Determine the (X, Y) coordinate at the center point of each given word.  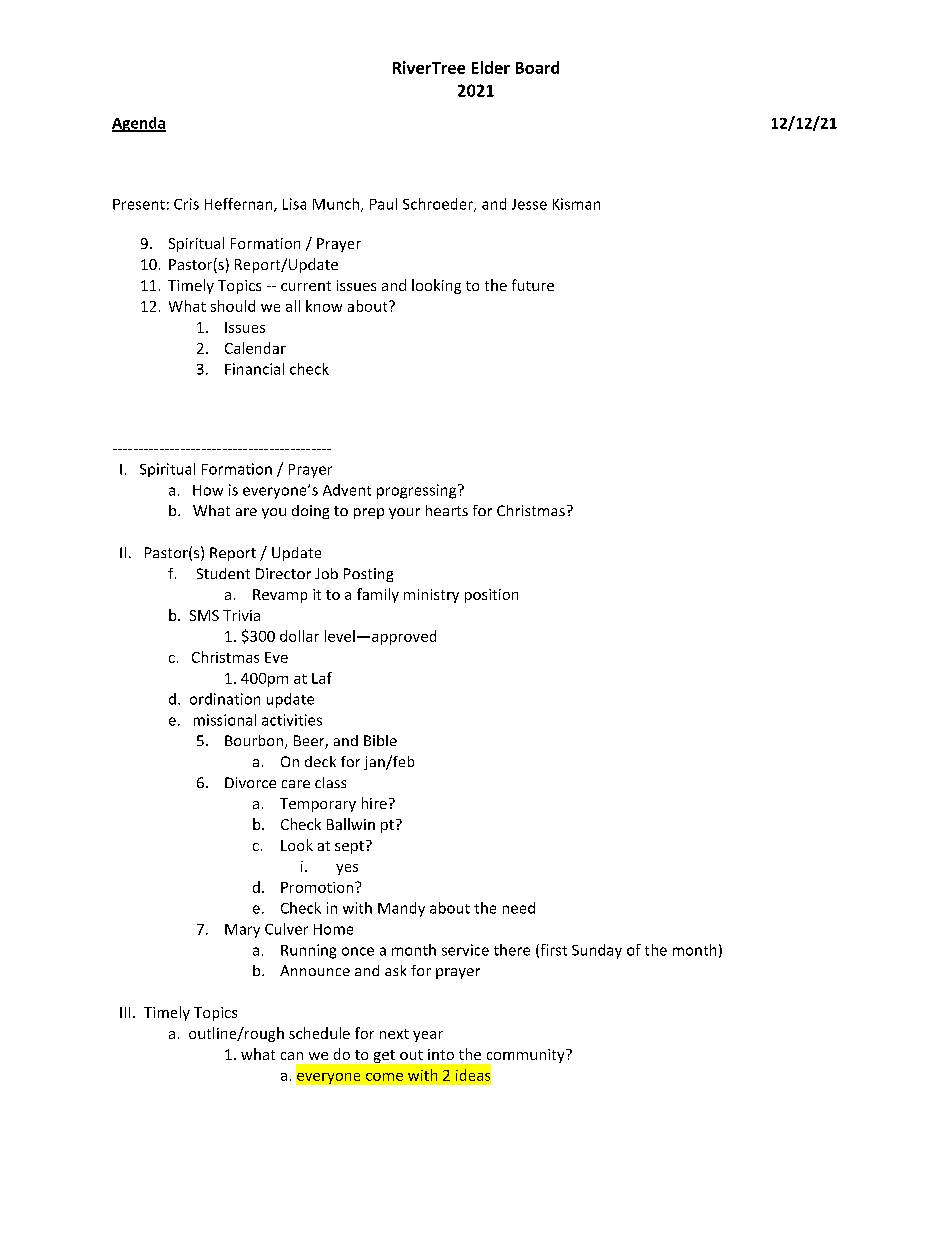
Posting (368, 575)
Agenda (139, 124)
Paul (383, 204)
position (491, 596)
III (125, 1012)
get (384, 1056)
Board (537, 67)
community (525, 1057)
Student (223, 573)
